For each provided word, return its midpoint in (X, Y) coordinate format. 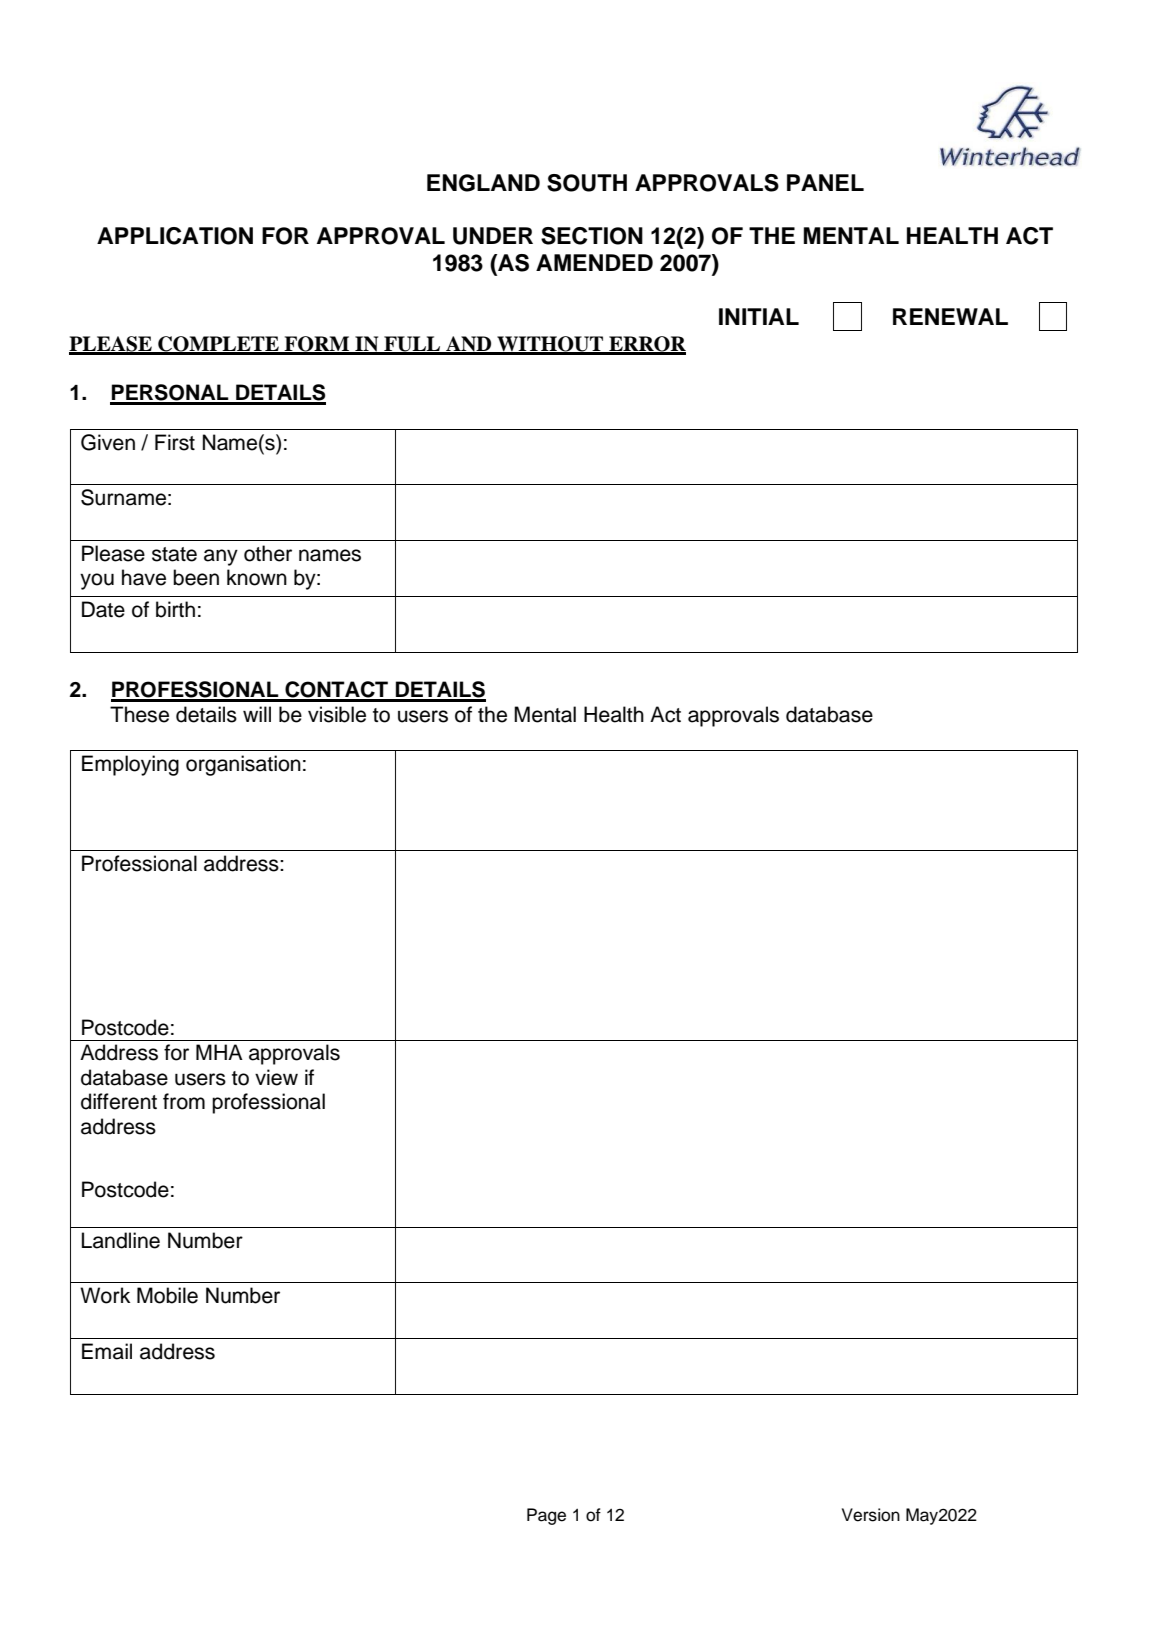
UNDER (493, 236)
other (268, 553)
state (174, 554)
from (184, 1101)
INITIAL (759, 316)
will (257, 714)
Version (871, 1515)
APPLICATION (175, 236)
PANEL (825, 182)
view (276, 1077)
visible (337, 714)
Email (107, 1351)
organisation (243, 765)
